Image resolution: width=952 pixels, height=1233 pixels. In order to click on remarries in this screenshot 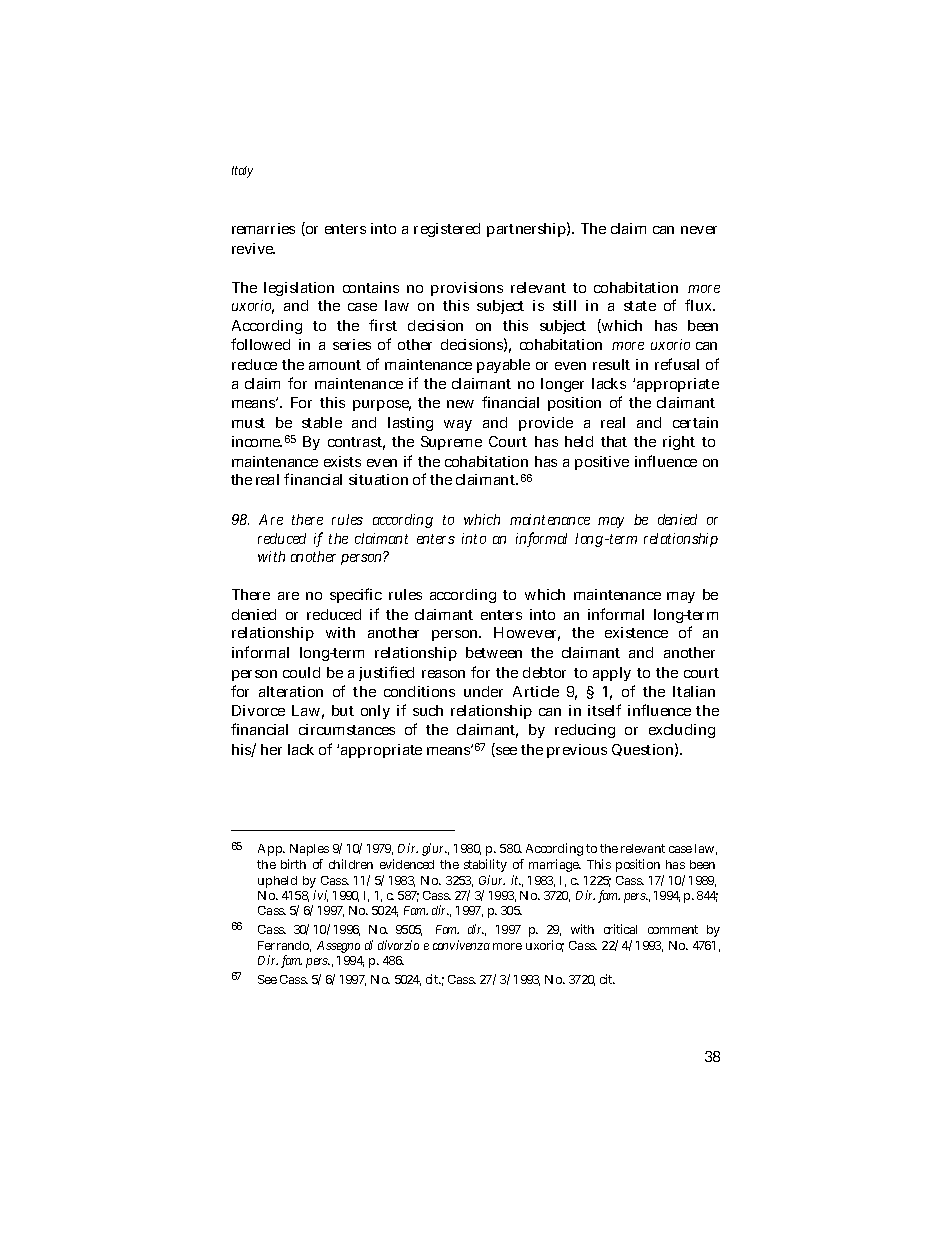, I will do `click(263, 228)`.
